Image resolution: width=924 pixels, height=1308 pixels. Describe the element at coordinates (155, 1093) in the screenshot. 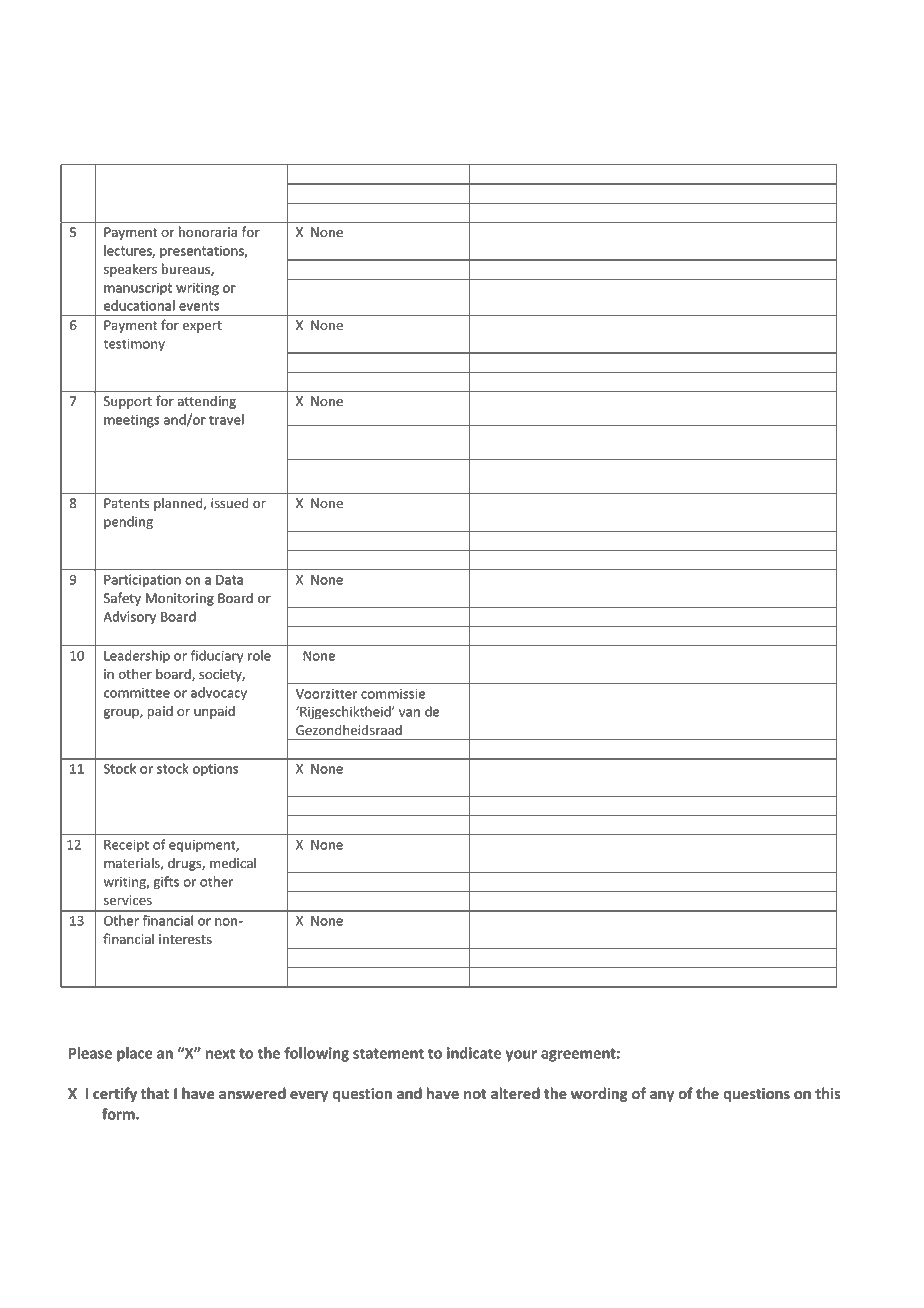

I see `that` at that location.
